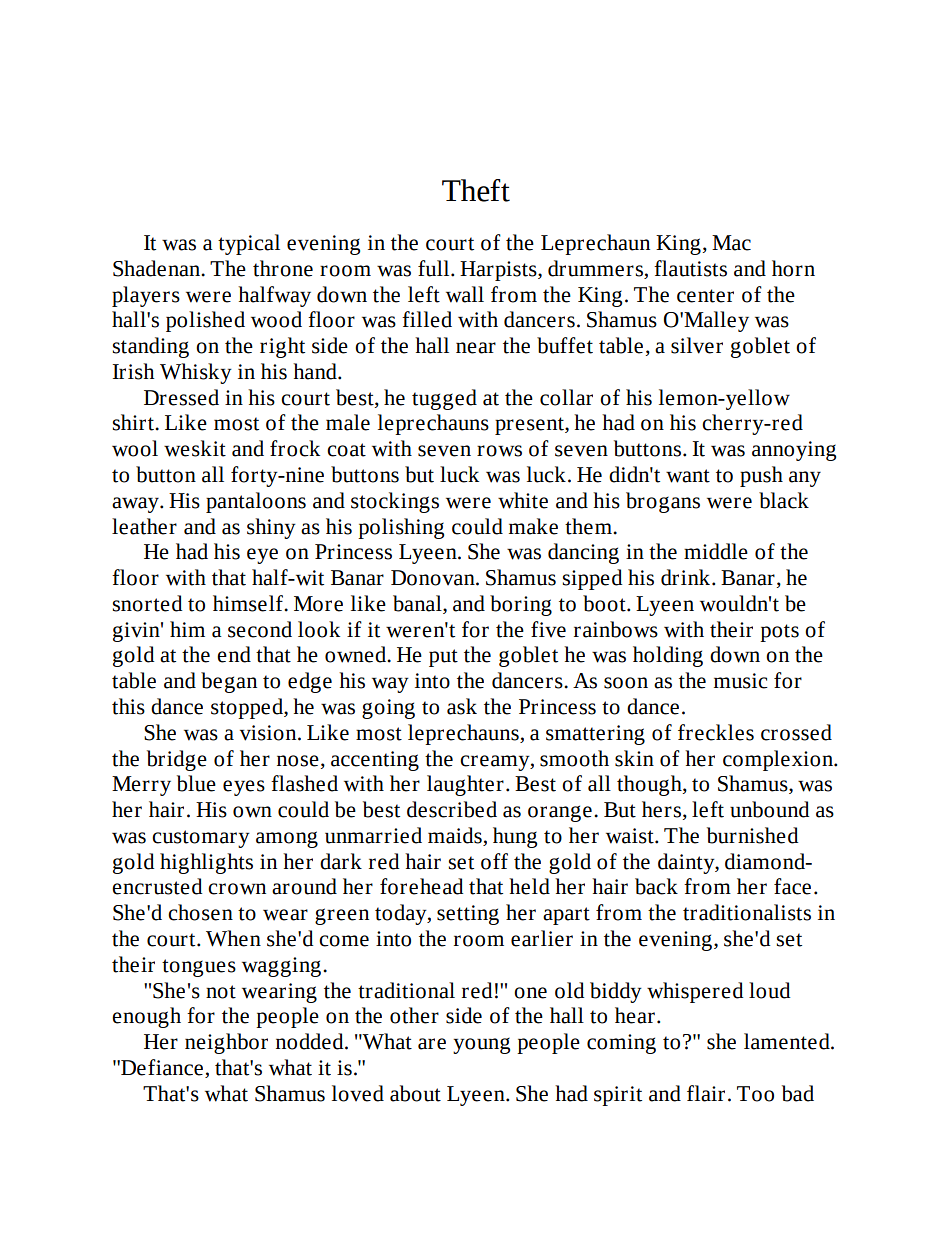 Image resolution: width=952 pixels, height=1233 pixels. I want to click on Theft, so click(476, 190).
